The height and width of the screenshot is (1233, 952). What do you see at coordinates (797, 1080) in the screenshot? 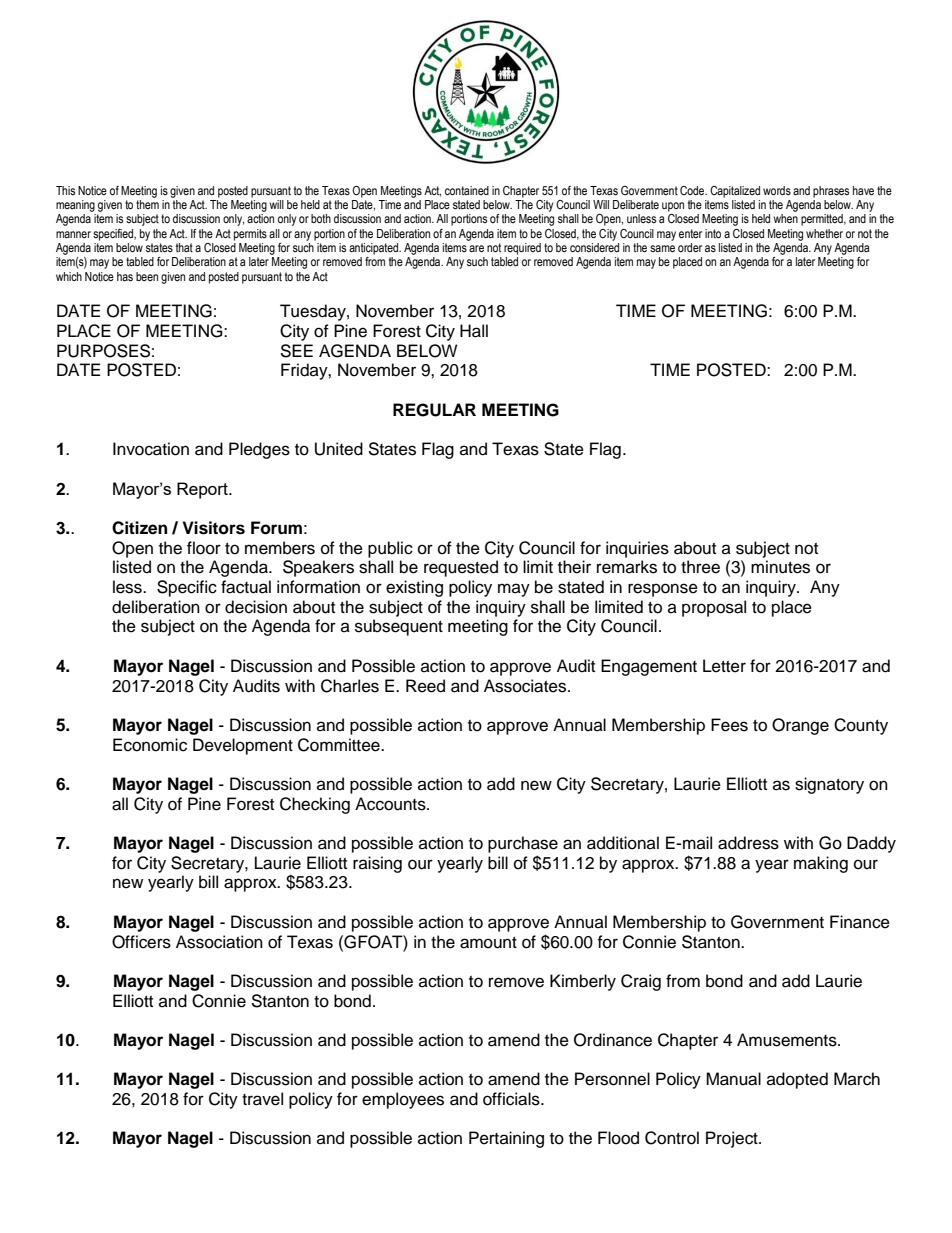
I see `adopted` at bounding box center [797, 1080].
